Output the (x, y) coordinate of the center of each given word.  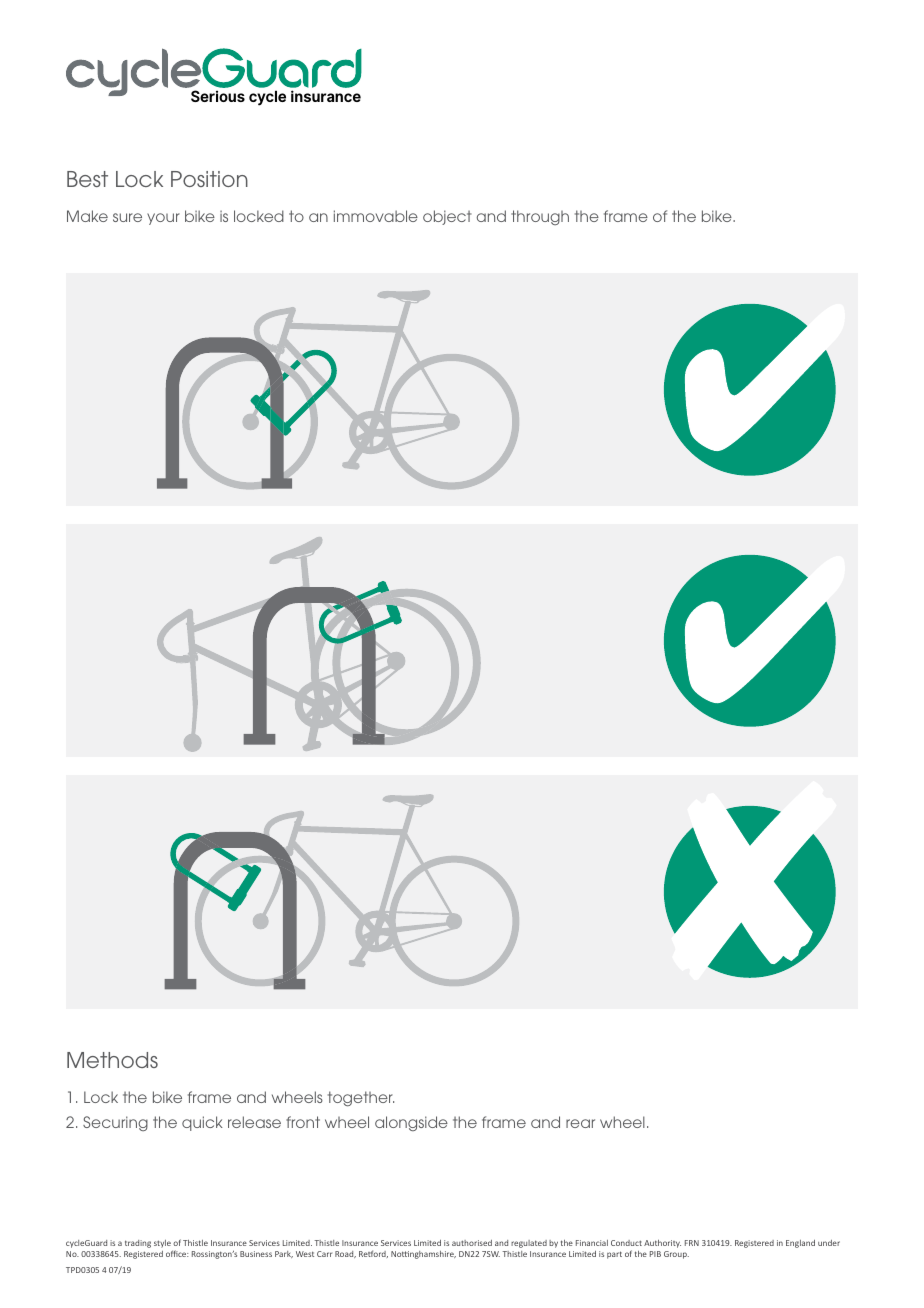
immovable (376, 216)
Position (209, 179)
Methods (112, 1060)
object (447, 217)
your (163, 219)
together (361, 1099)
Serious (218, 96)
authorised (472, 1243)
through (540, 217)
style (163, 1245)
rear (580, 1123)
